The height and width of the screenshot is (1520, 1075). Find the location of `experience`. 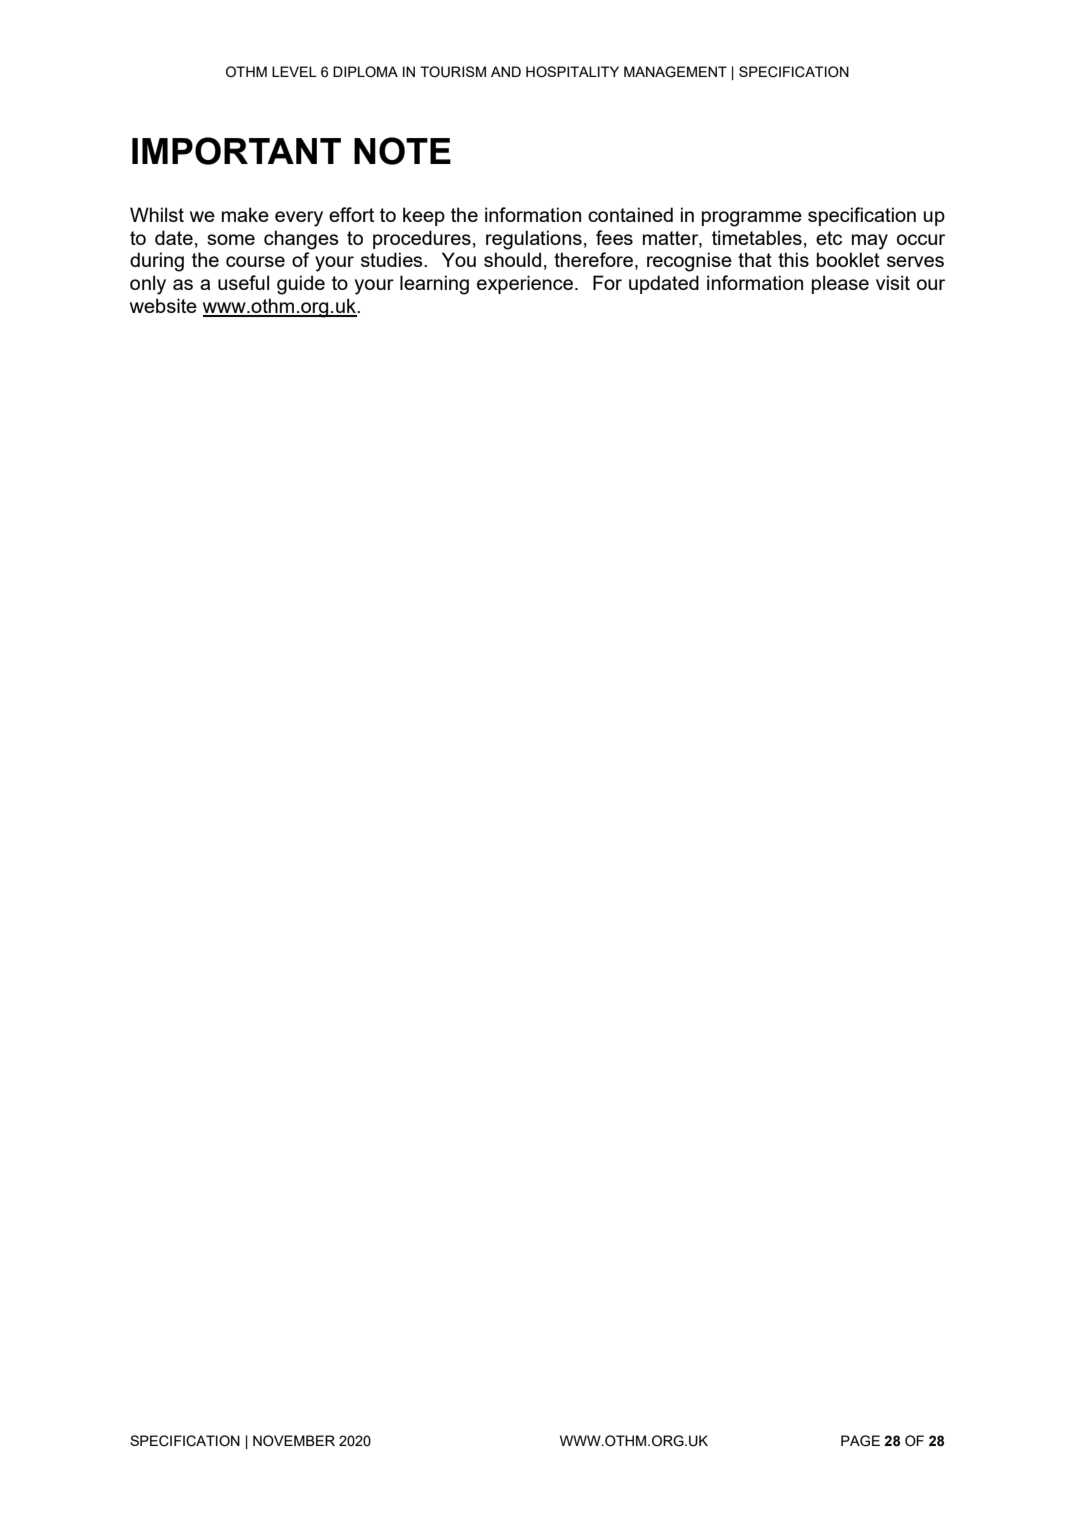

experience is located at coordinates (525, 284).
